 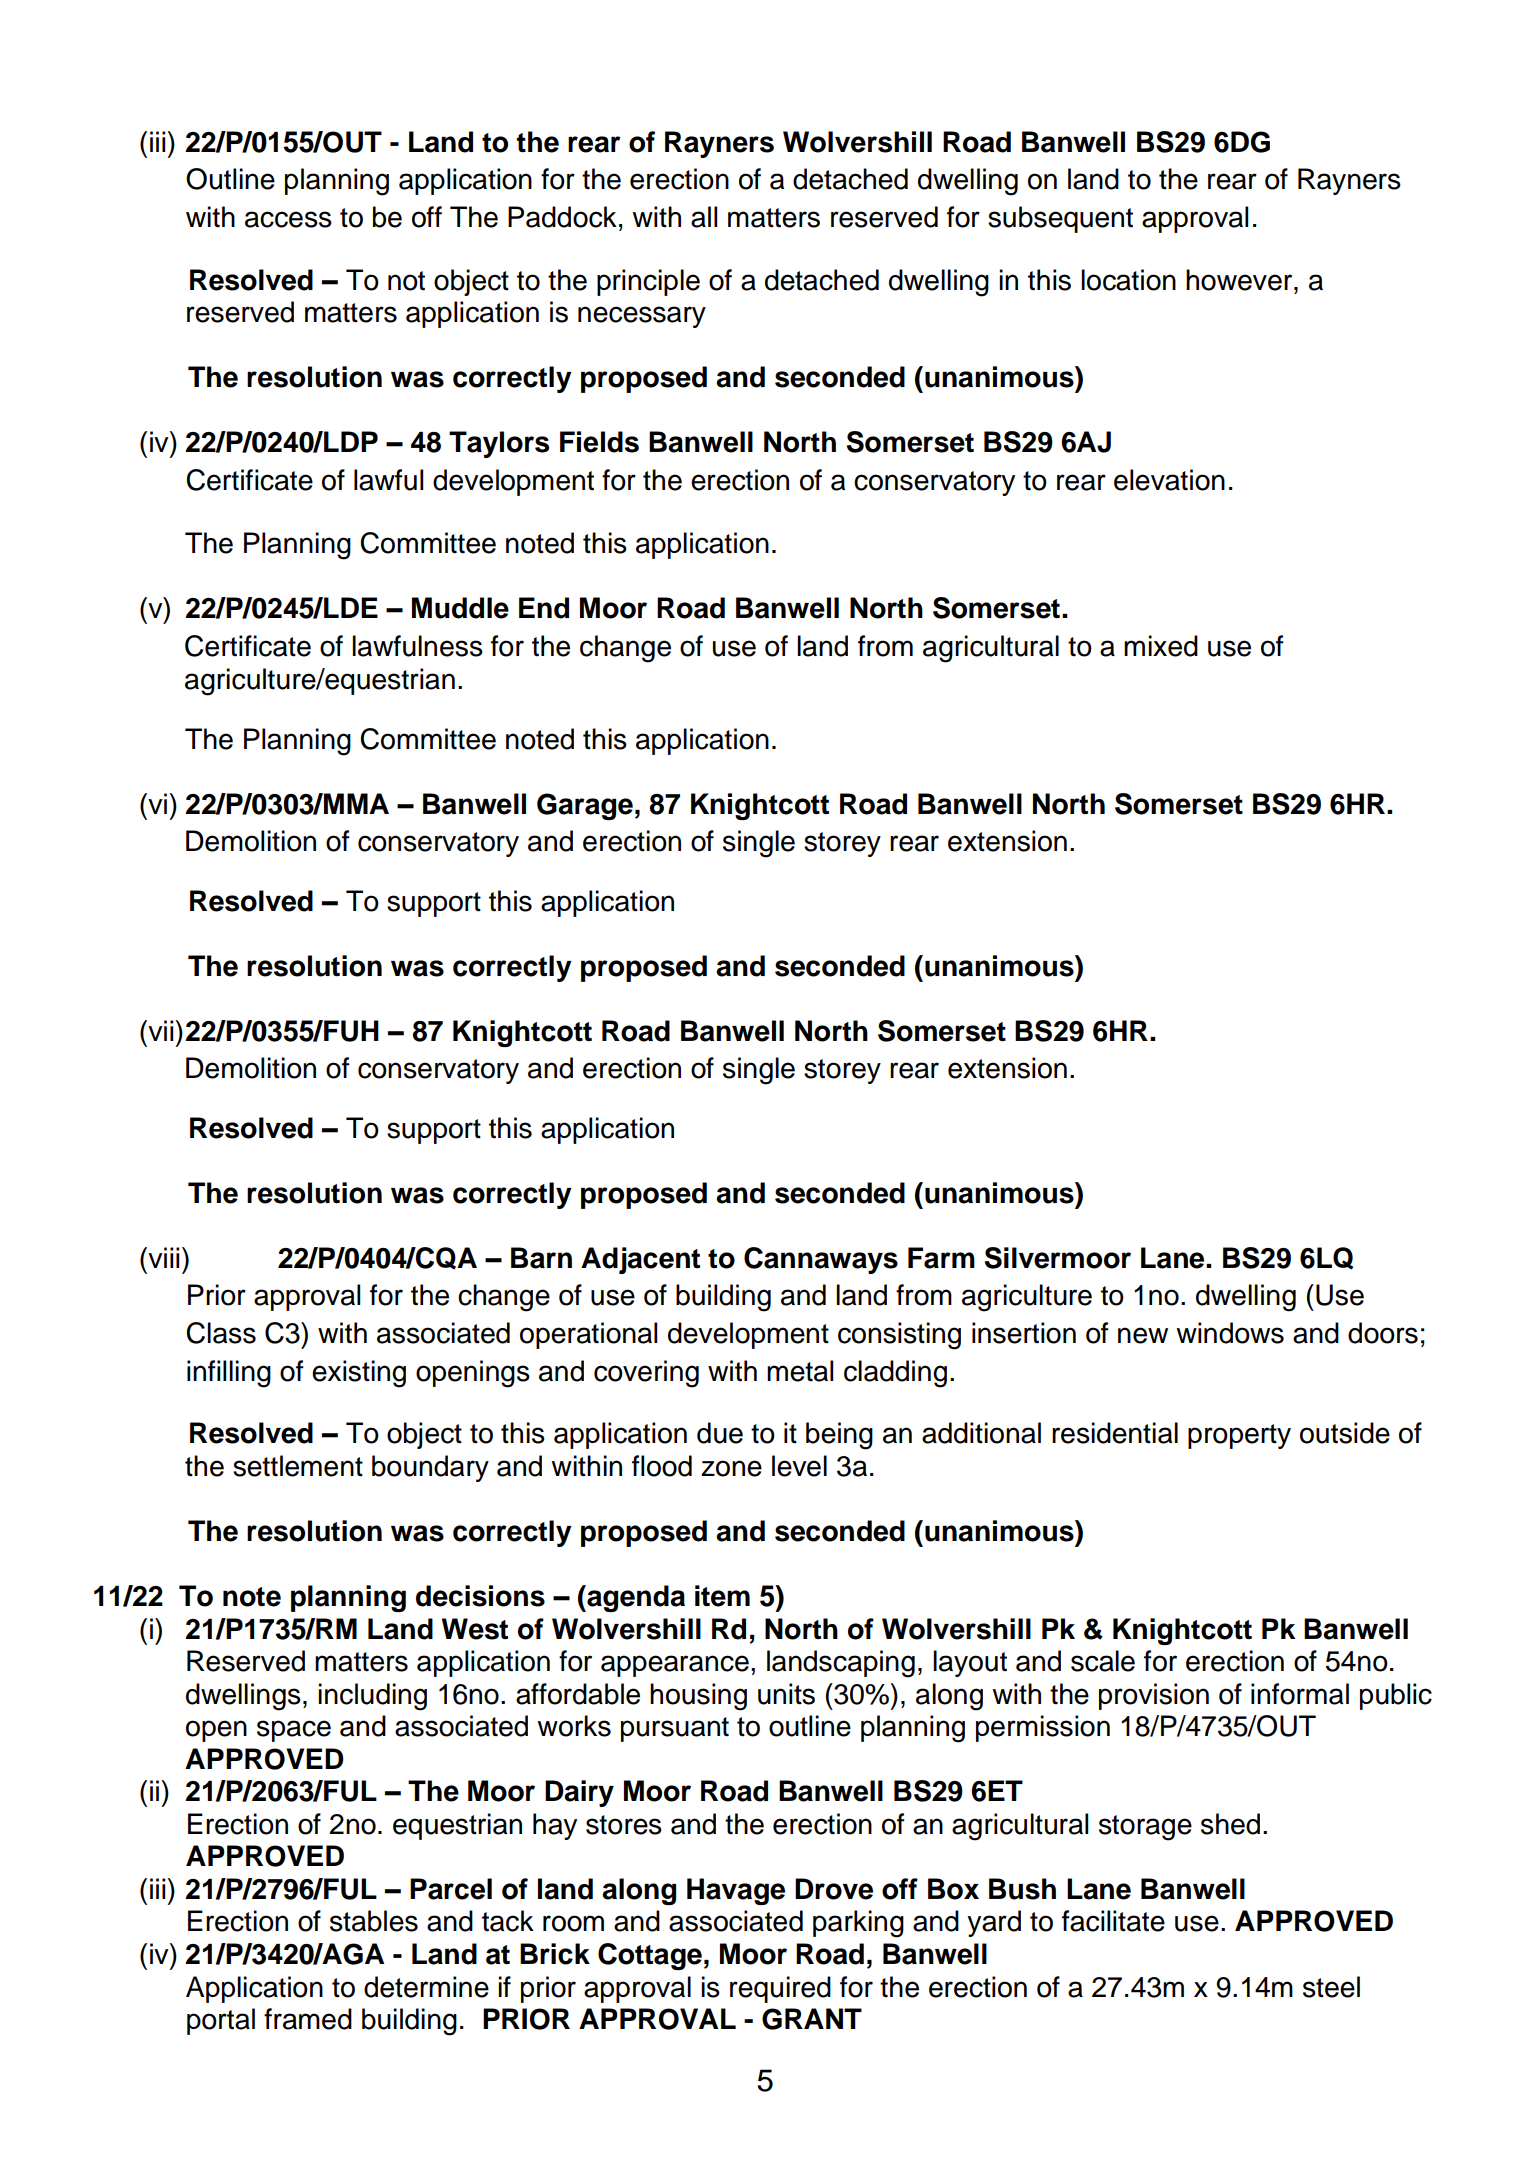 I want to click on property, so click(x=1239, y=1436).
